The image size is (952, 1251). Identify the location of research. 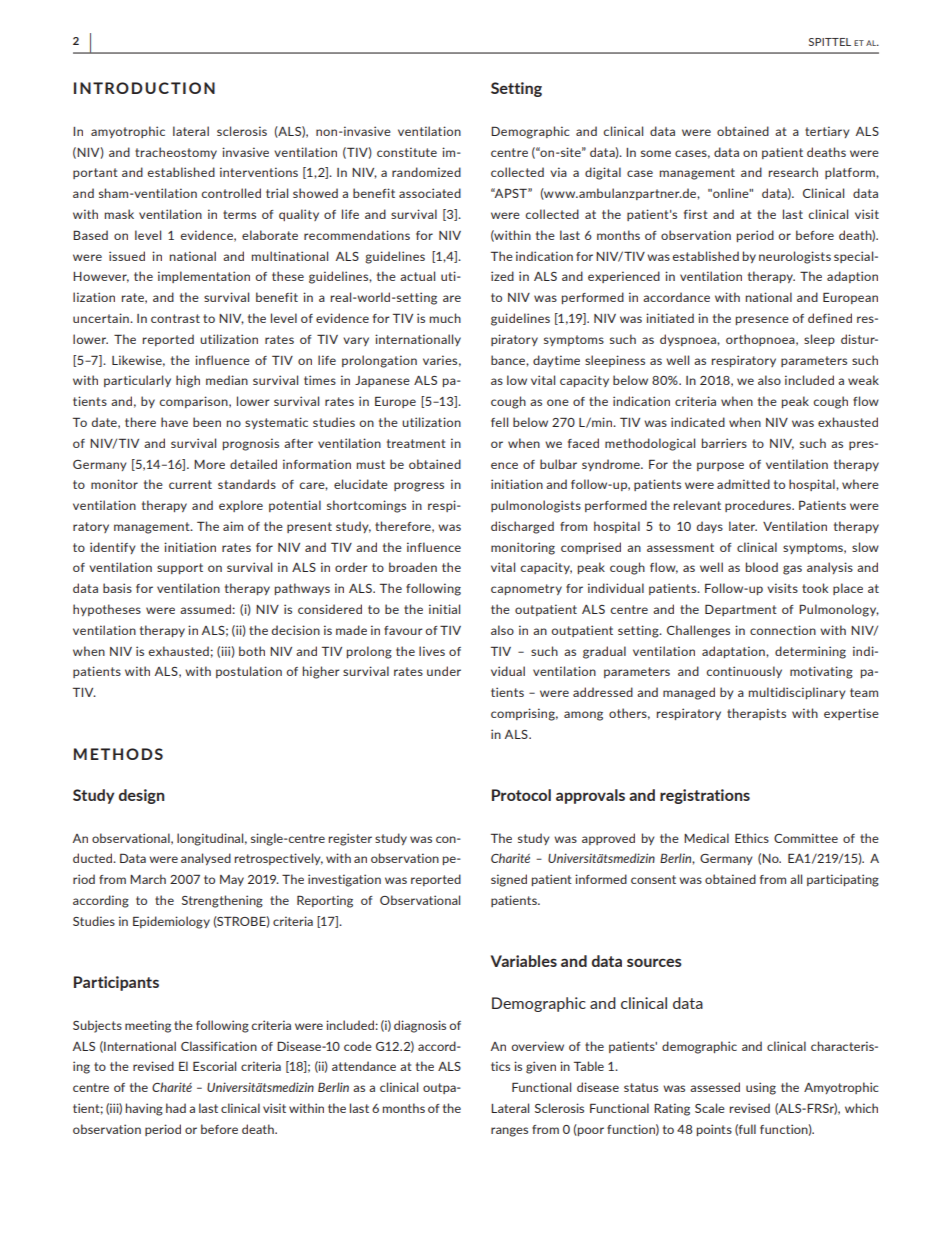
(793, 172).
